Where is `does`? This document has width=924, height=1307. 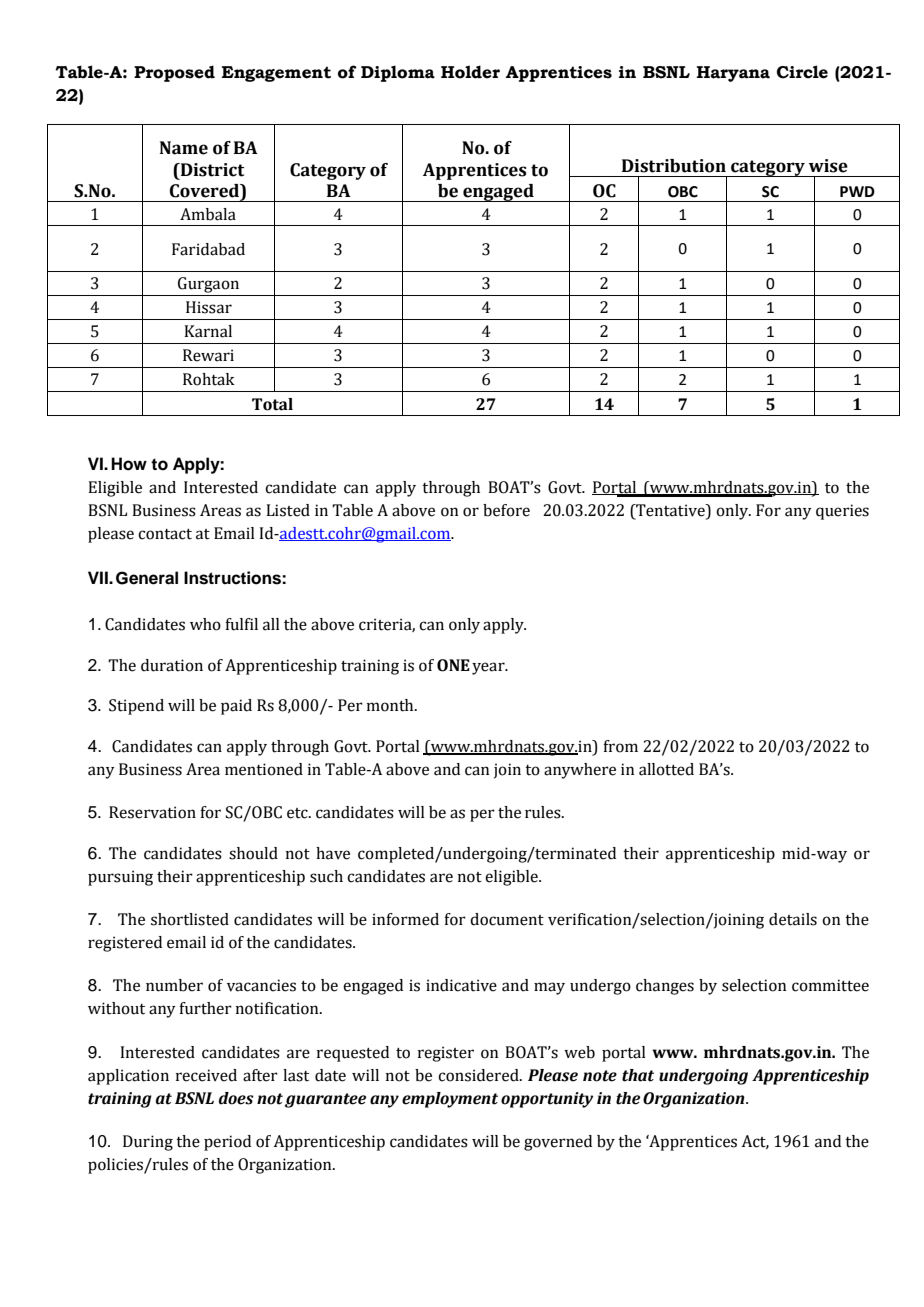
does is located at coordinates (236, 1098).
